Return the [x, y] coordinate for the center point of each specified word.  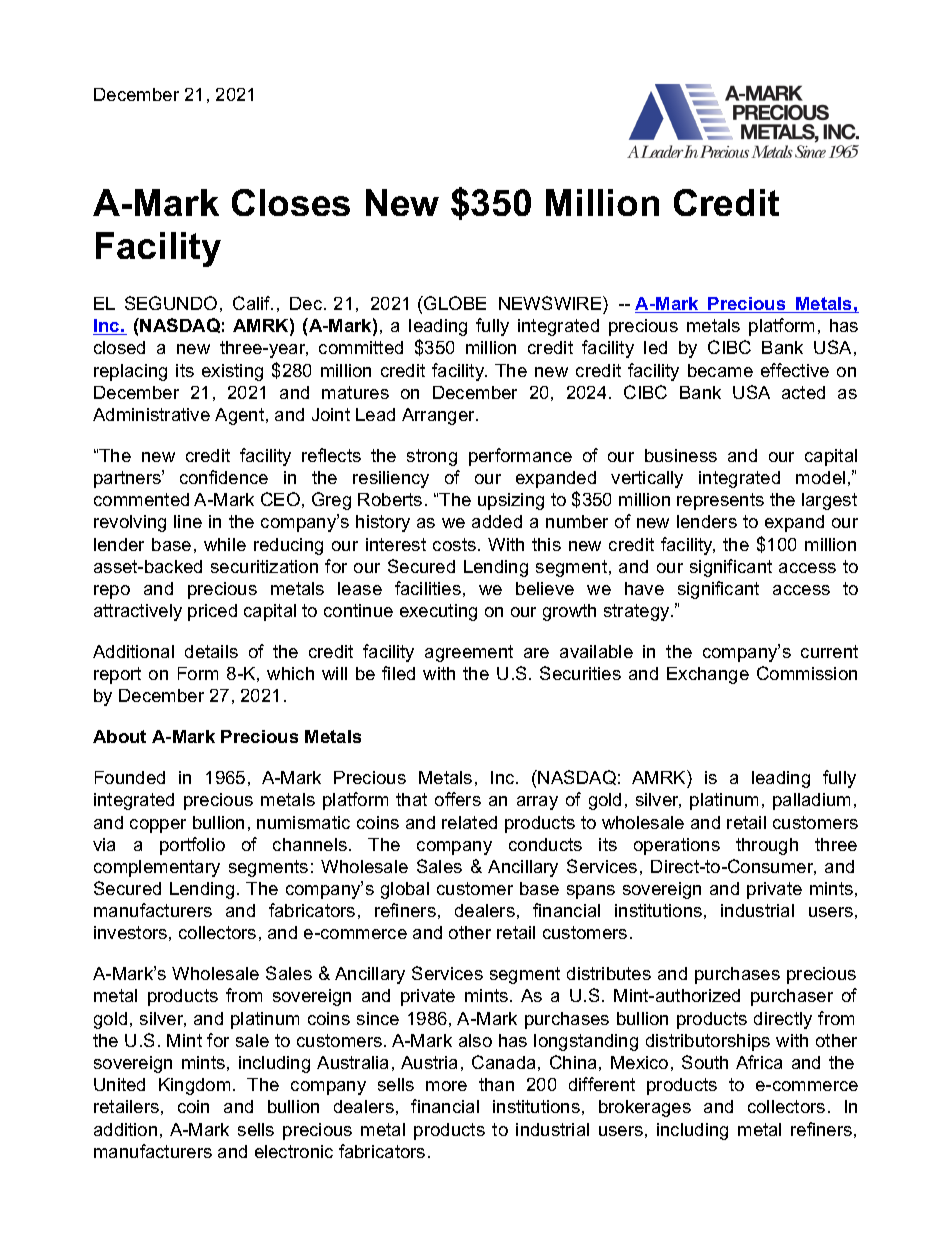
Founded [130, 777]
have [644, 588]
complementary [157, 868]
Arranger [440, 416]
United [119, 1084]
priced [212, 612]
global [405, 890]
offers [458, 799]
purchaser [792, 997]
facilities [428, 588]
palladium [811, 801]
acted [803, 392]
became [720, 370]
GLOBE [454, 303]
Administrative [151, 414]
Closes [291, 202]
